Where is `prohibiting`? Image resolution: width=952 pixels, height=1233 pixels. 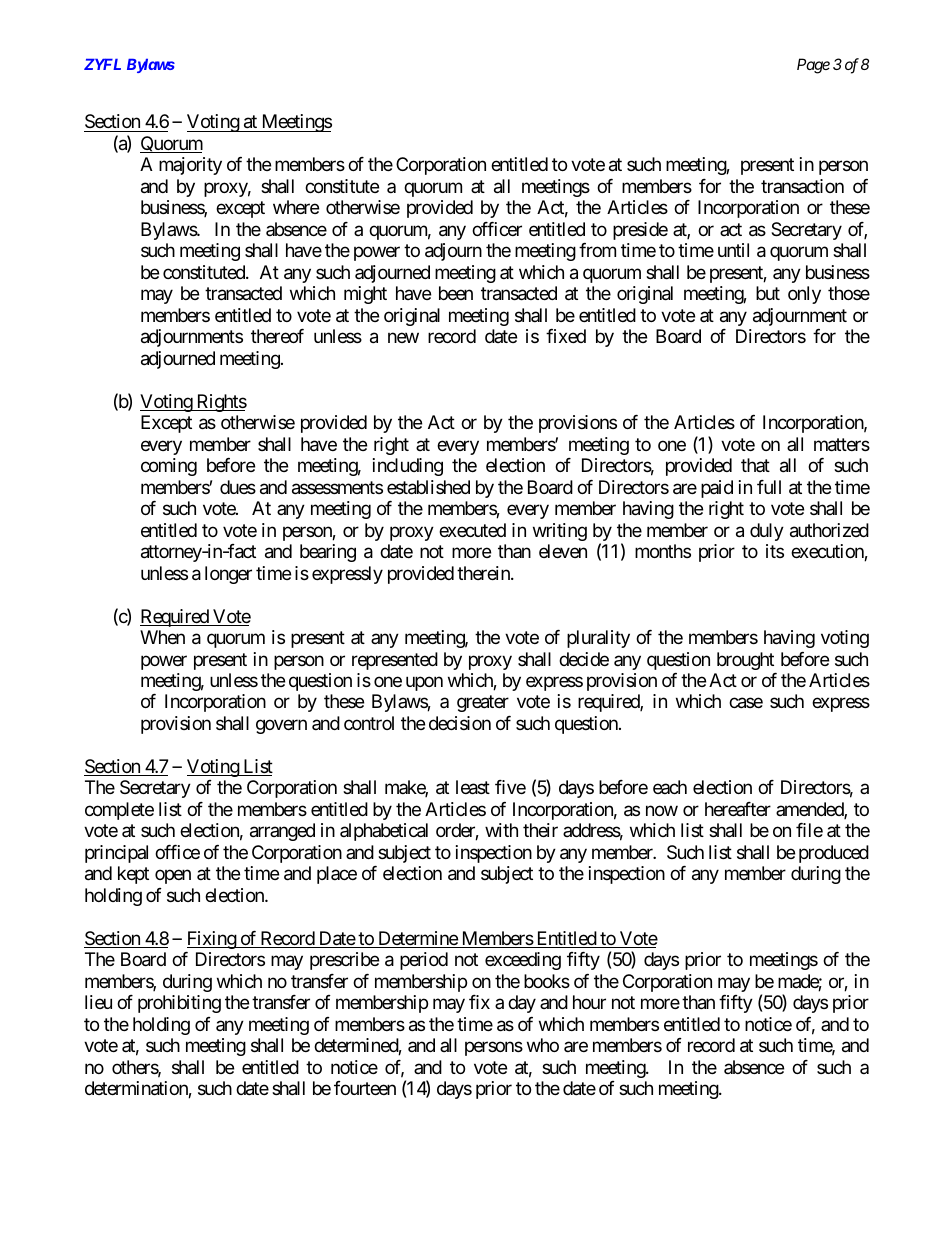 prohibiting is located at coordinates (179, 1004).
